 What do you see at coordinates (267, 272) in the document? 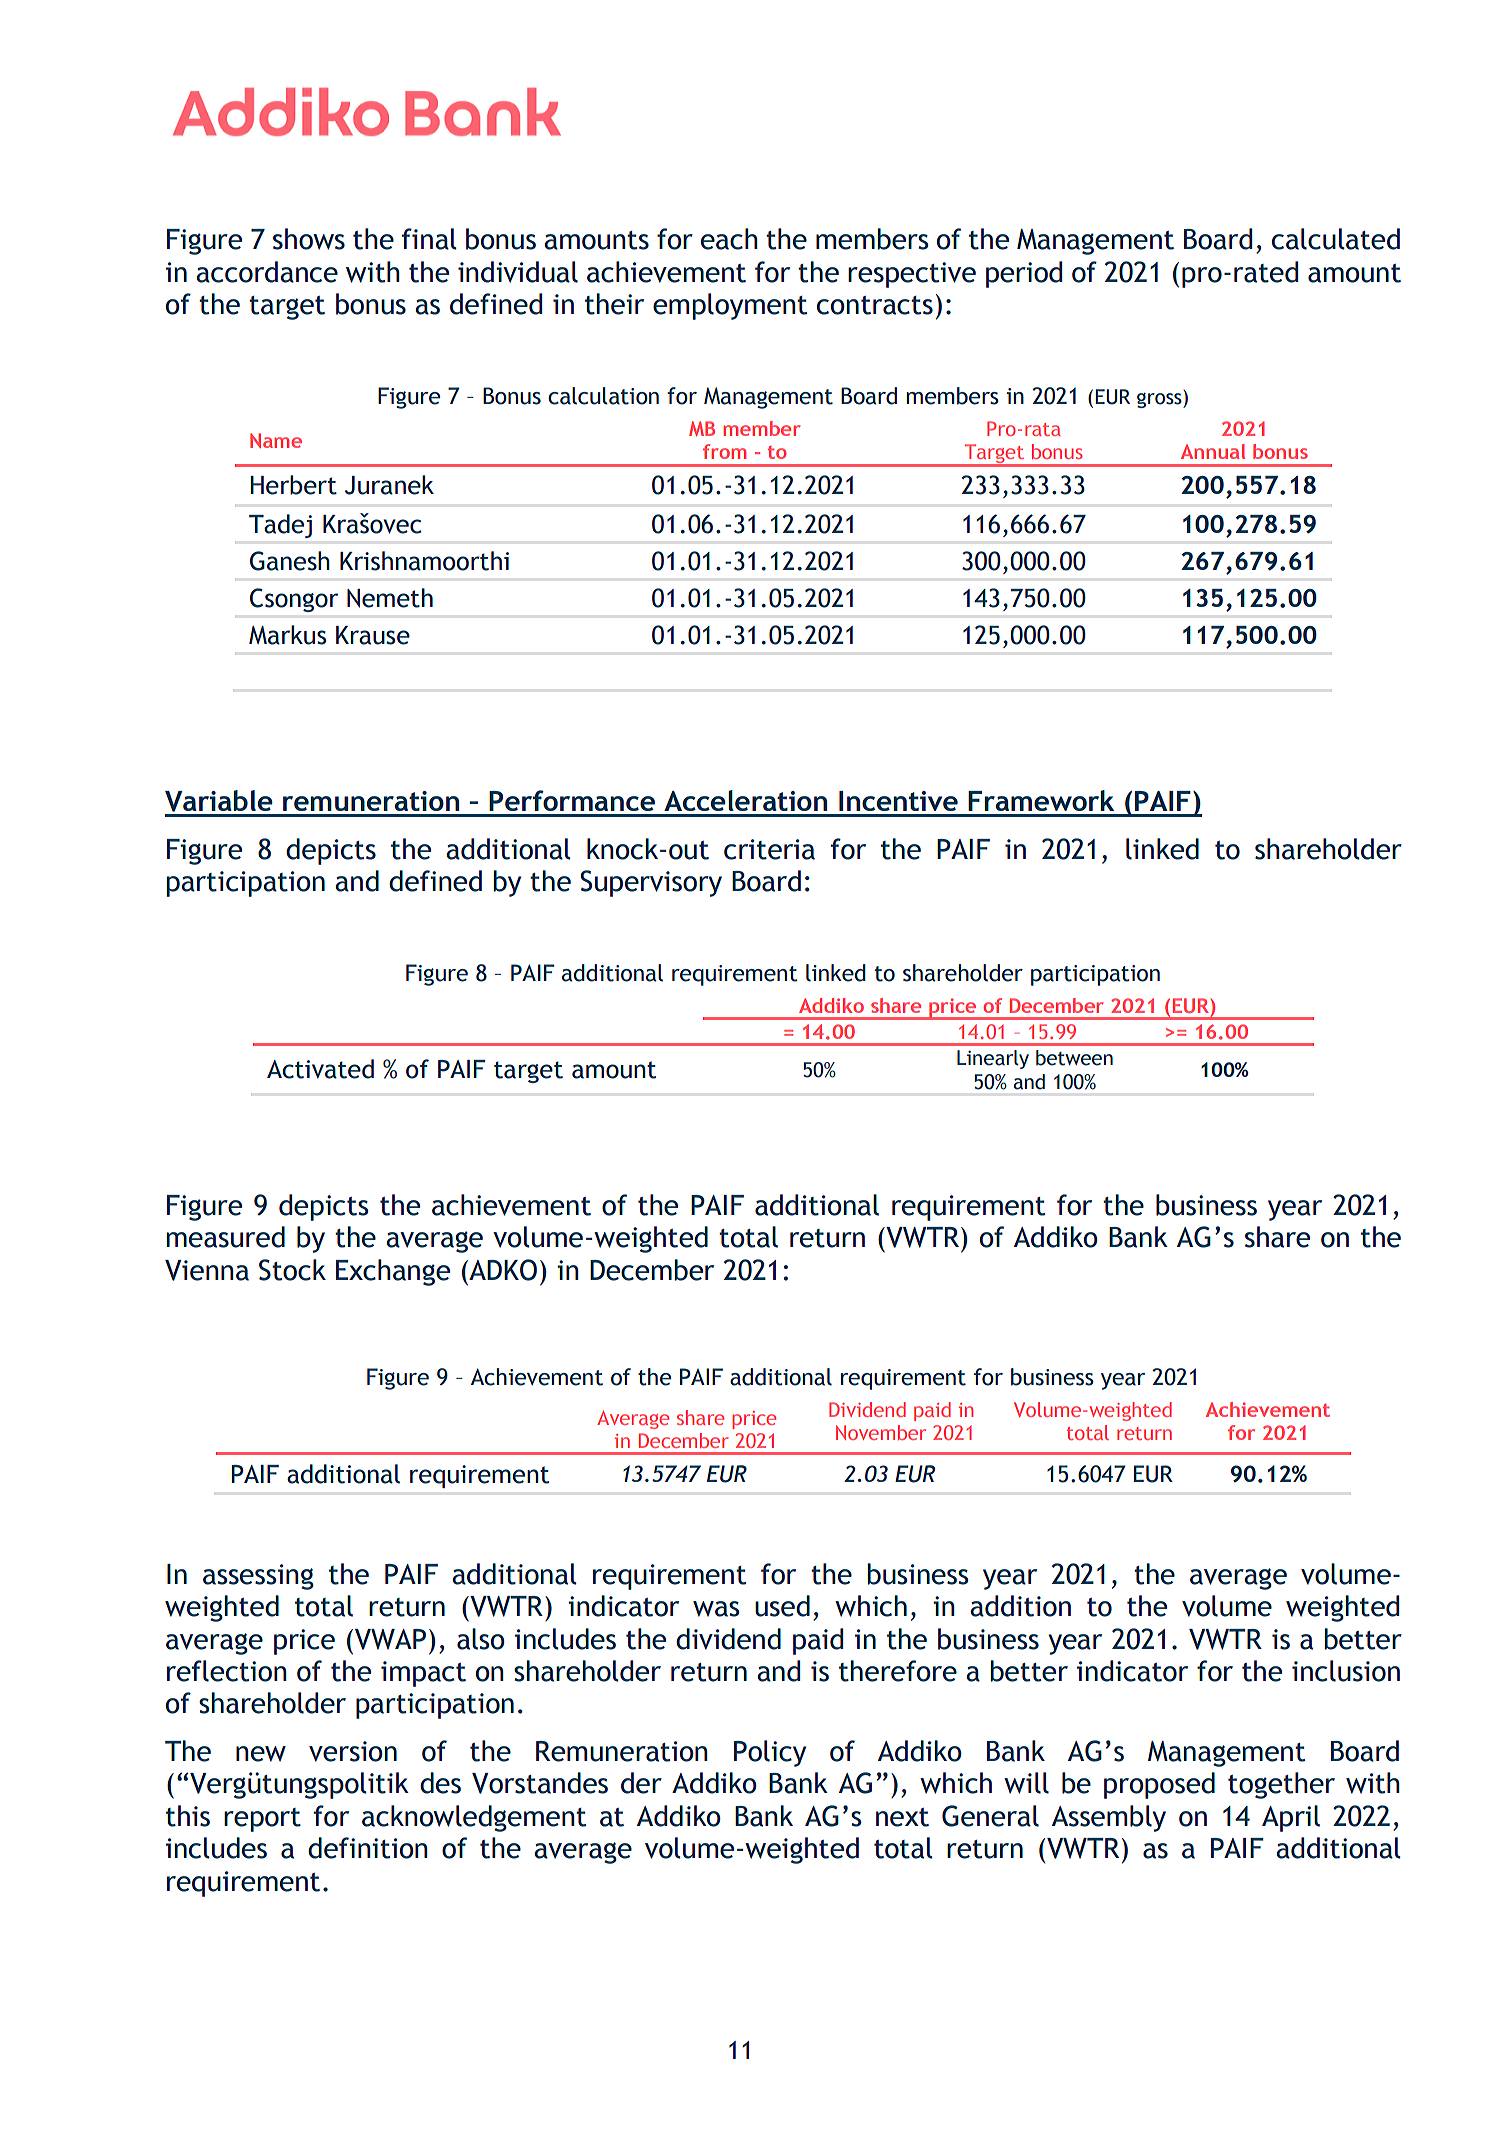
I see `accordance` at bounding box center [267, 272].
